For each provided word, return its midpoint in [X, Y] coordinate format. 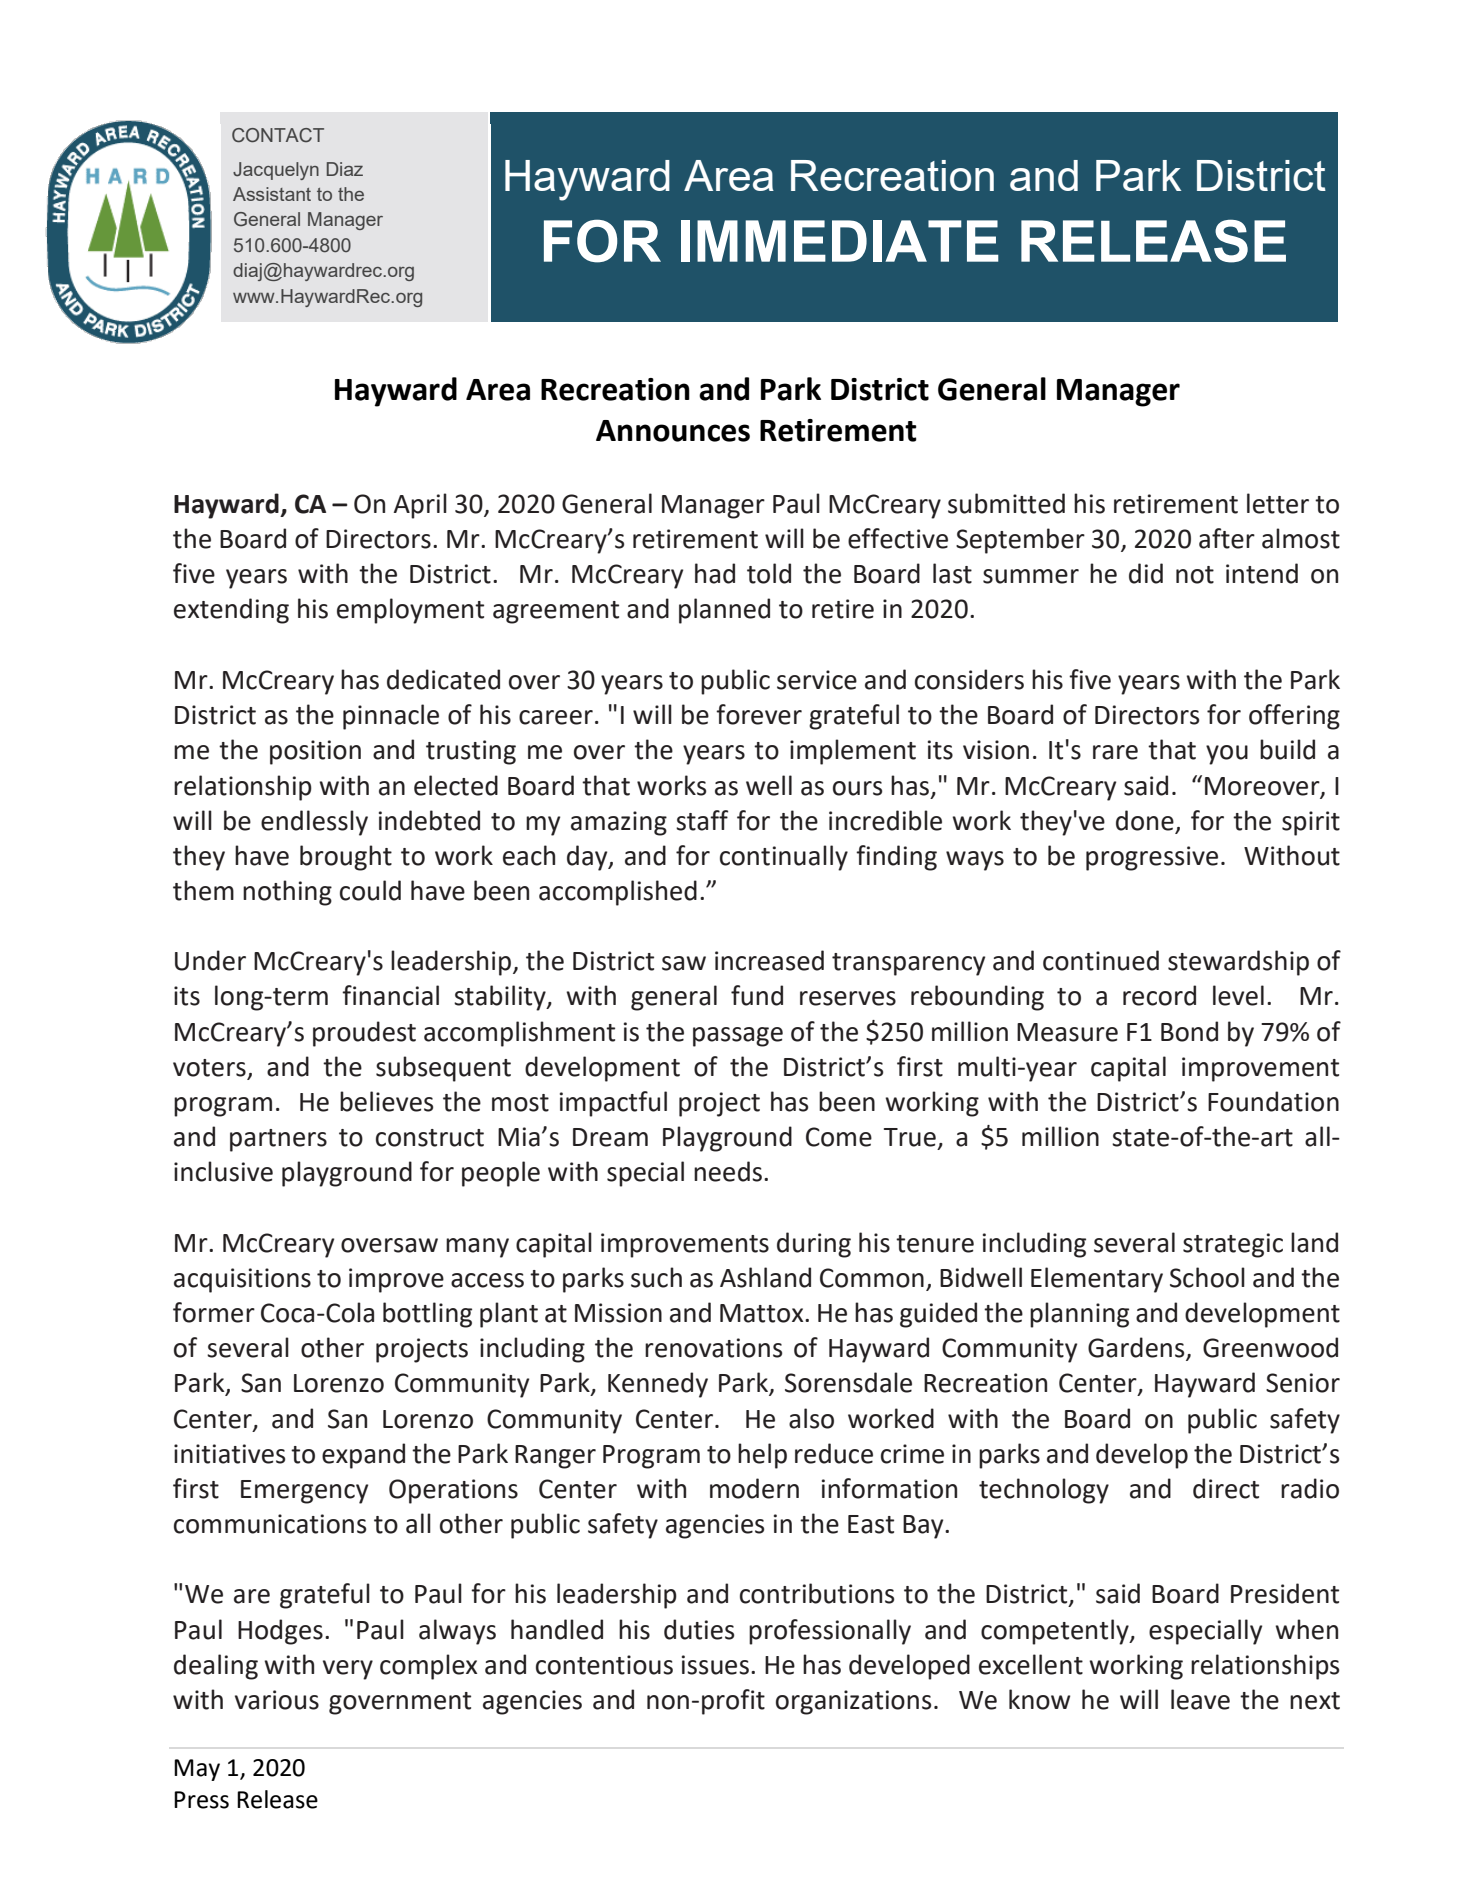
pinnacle [391, 717]
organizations [853, 1702]
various [277, 1700]
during [814, 1245]
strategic [1233, 1245]
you [1227, 755]
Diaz [345, 169]
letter [1278, 503]
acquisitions [242, 1280]
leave [1200, 1699]
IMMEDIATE [840, 241]
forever [759, 714]
